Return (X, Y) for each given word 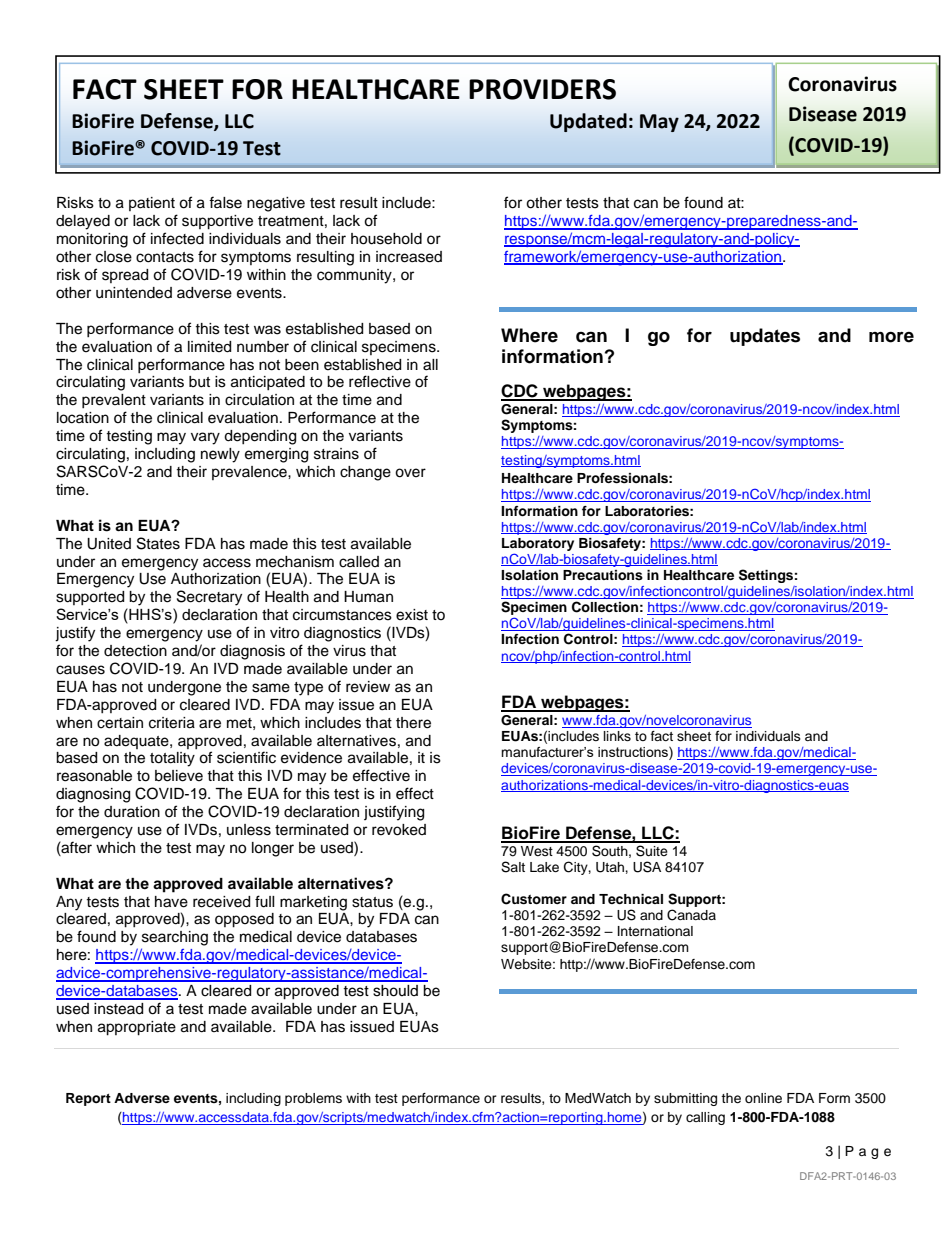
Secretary (209, 598)
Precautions (603, 575)
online (763, 1098)
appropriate (137, 1028)
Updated (588, 122)
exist (412, 615)
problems (313, 1099)
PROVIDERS (542, 89)
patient (152, 204)
